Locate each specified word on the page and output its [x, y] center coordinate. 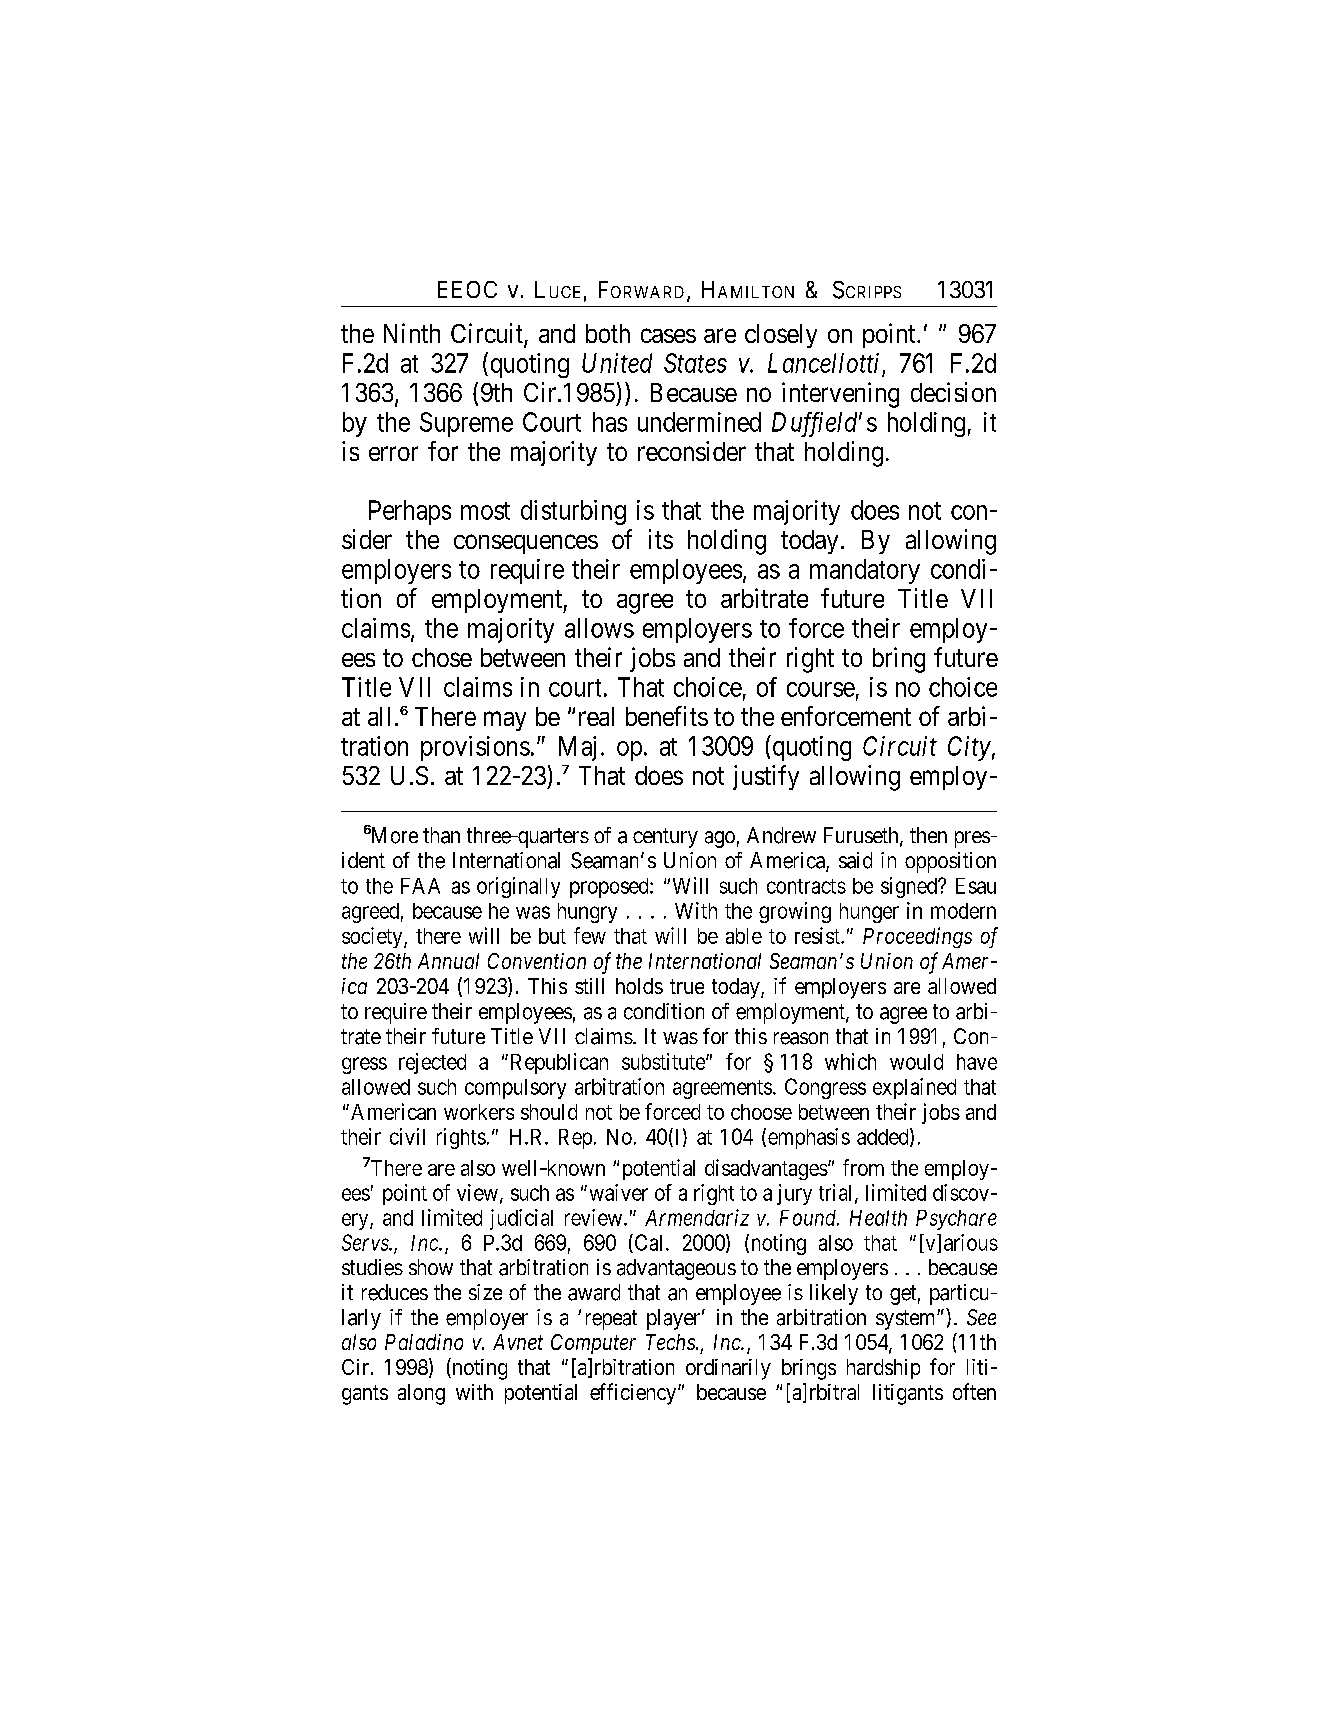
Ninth [412, 333]
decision [953, 392]
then [928, 835]
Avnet [518, 1342]
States [695, 363]
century [665, 838]
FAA [420, 886]
